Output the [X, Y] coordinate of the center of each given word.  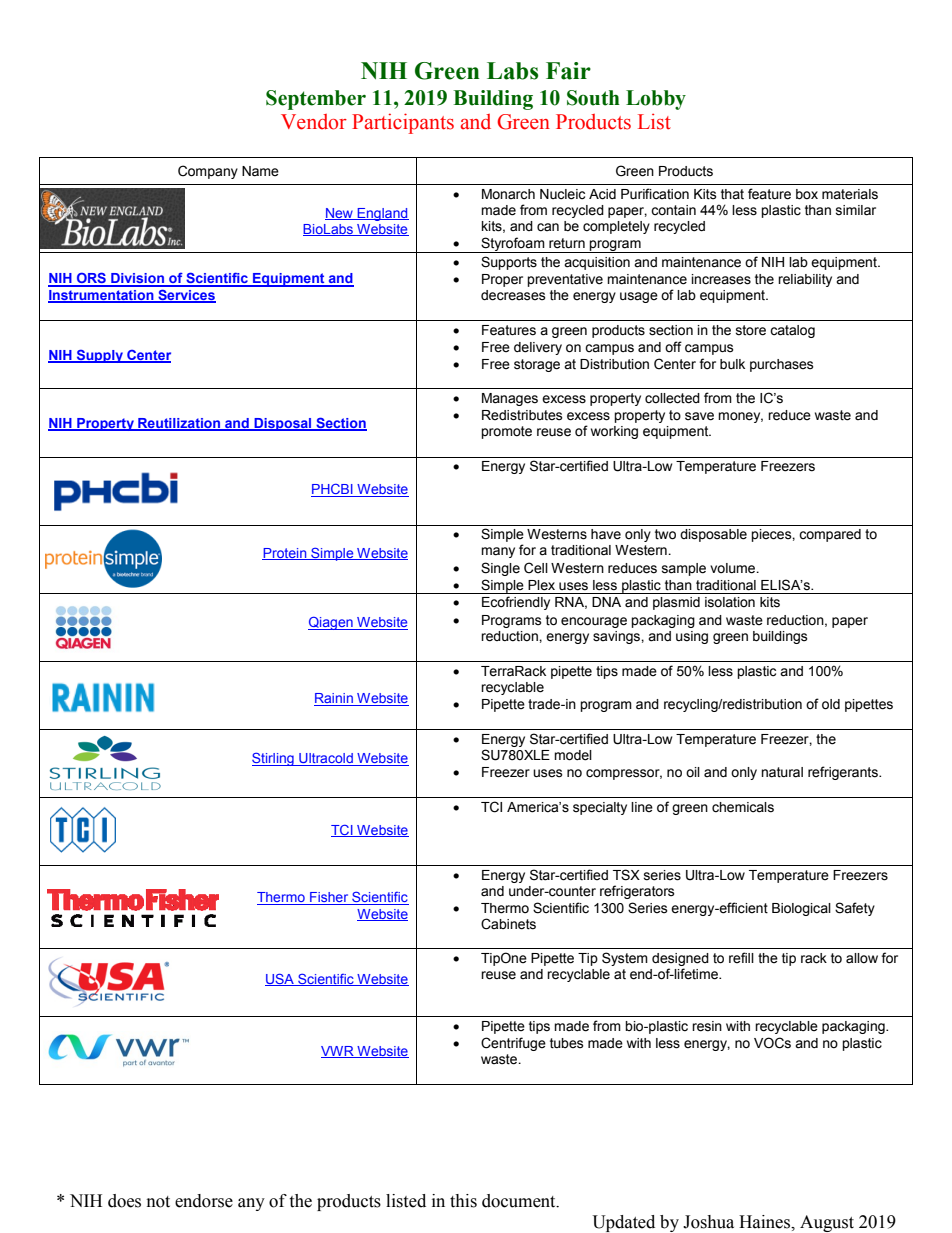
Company [208, 172]
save [699, 416]
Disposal [283, 424]
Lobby [656, 100]
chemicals [743, 807]
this [463, 1201]
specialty [600, 808]
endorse [204, 1201]
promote [506, 432]
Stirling [274, 759]
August [827, 1223]
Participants [403, 123]
